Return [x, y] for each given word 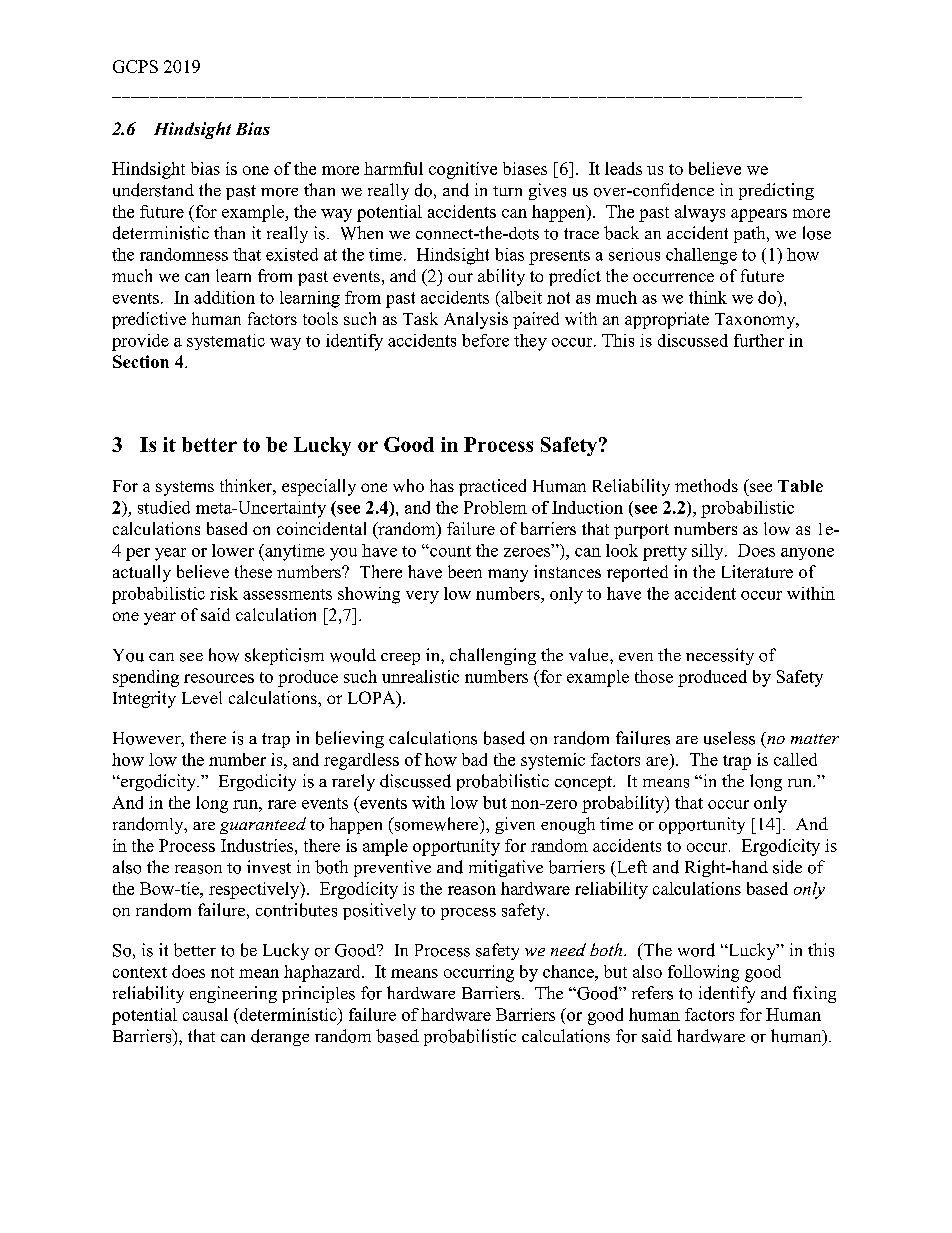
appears [759, 215]
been [465, 571]
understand [153, 190]
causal [205, 1014]
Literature [757, 571]
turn [507, 191]
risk [224, 593]
